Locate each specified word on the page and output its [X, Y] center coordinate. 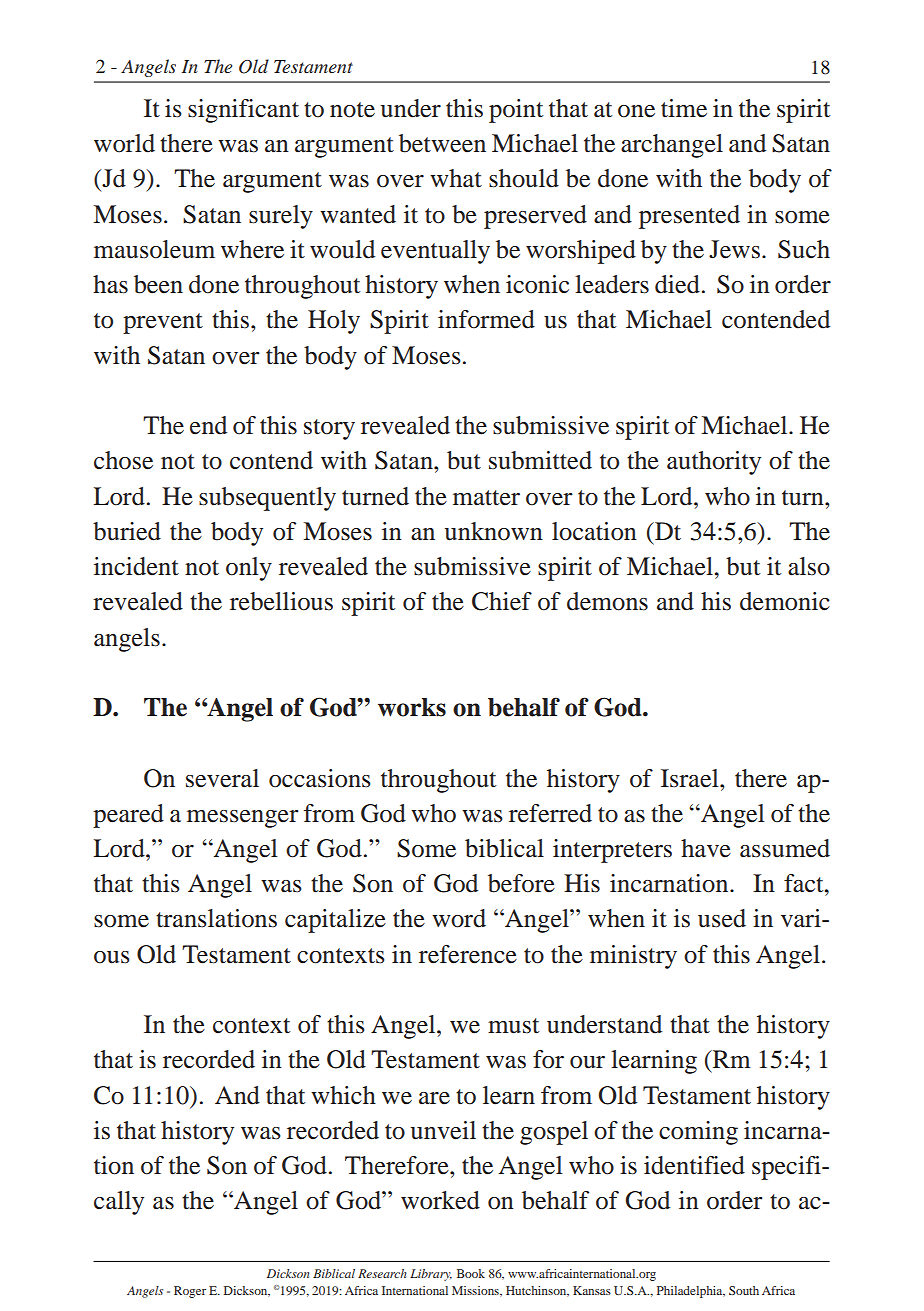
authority [714, 463]
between [442, 143]
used [722, 918]
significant [243, 111]
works [412, 707]
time [684, 108]
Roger [190, 1292]
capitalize [335, 921]
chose [123, 460]
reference [468, 954]
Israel [691, 778]
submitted [540, 460]
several [222, 778]
